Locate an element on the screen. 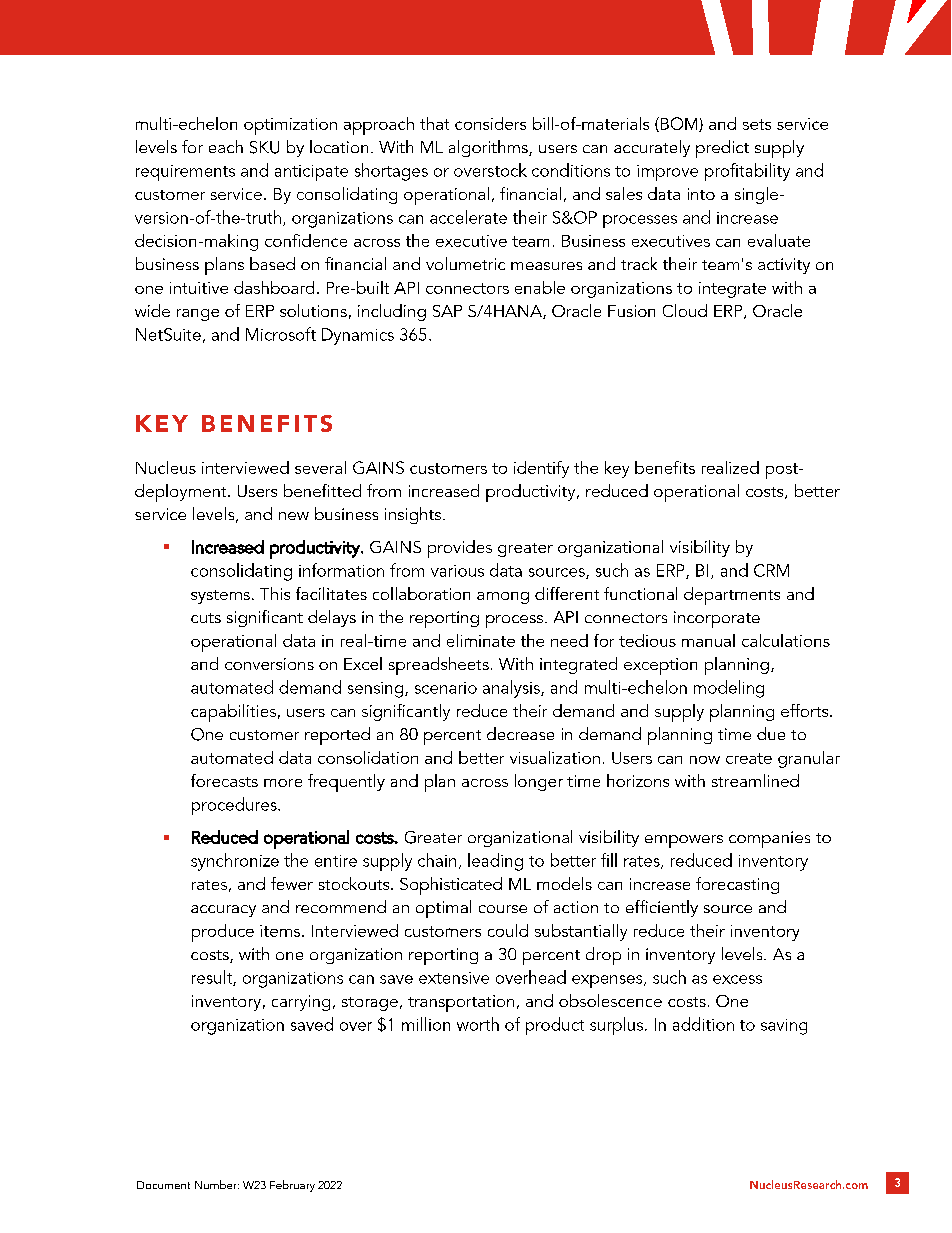 The image size is (952, 1233). algorithms is located at coordinates (489, 148).
